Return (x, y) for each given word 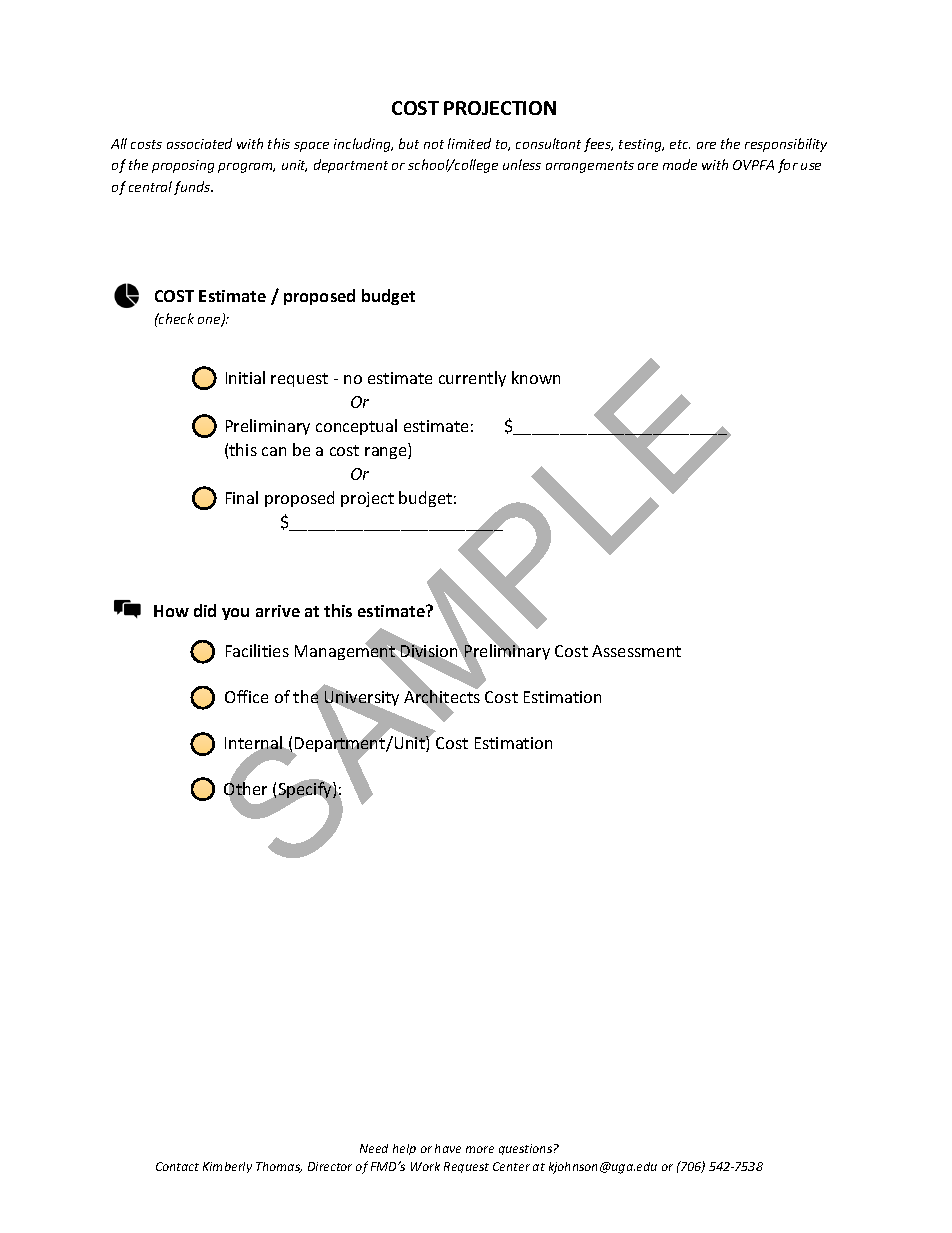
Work (425, 1166)
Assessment (636, 651)
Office (246, 696)
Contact (177, 1166)
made (680, 164)
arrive (278, 611)
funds (193, 188)
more (480, 1149)
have (448, 1148)
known (536, 377)
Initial (245, 377)
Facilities (257, 650)
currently (472, 379)
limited (469, 143)
